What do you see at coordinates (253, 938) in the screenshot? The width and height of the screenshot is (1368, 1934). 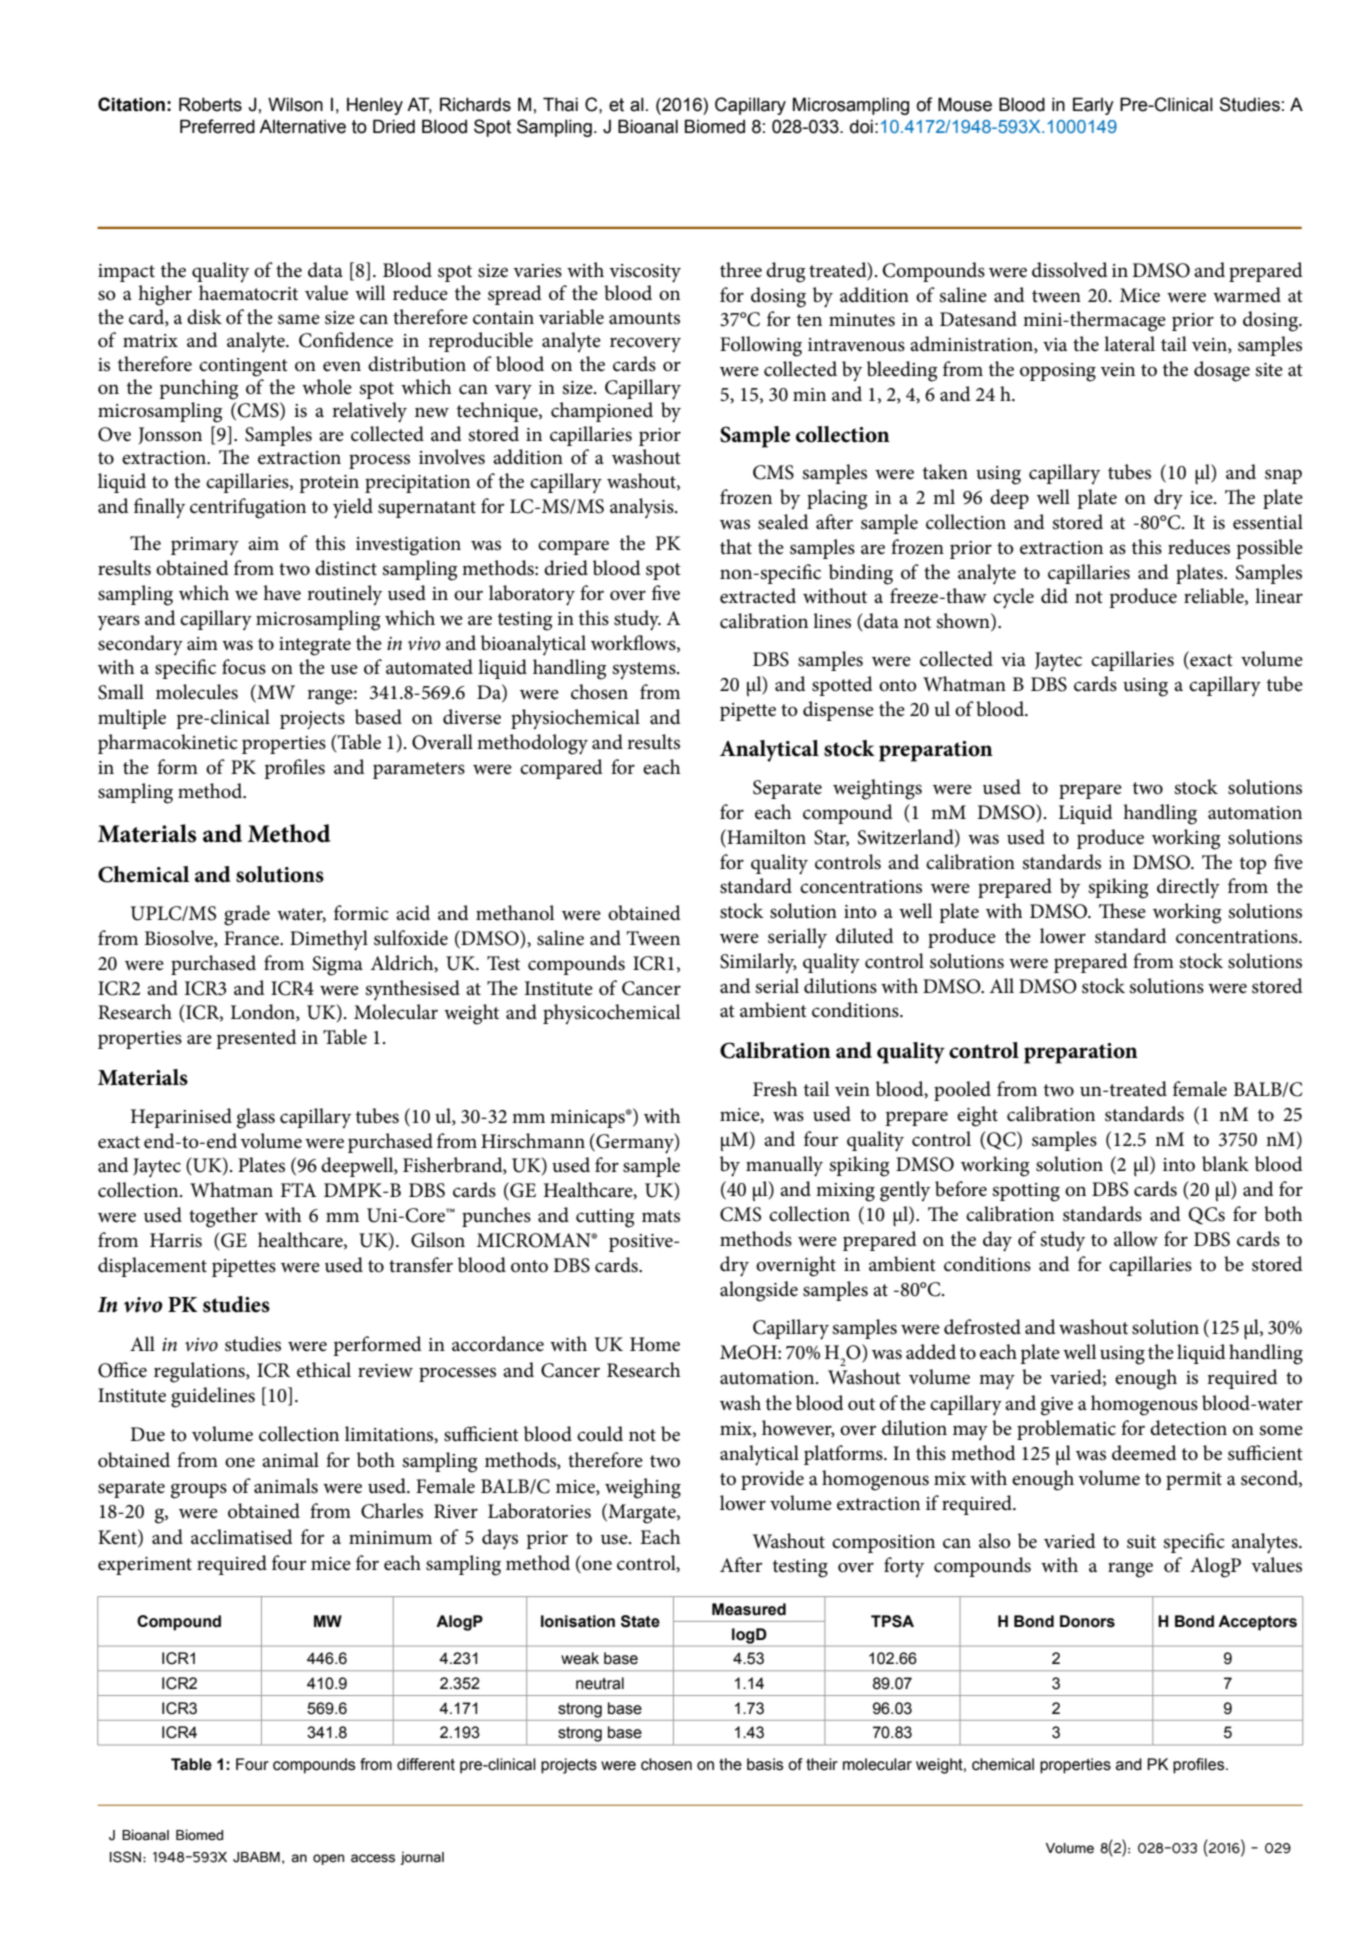 I see `France` at bounding box center [253, 938].
